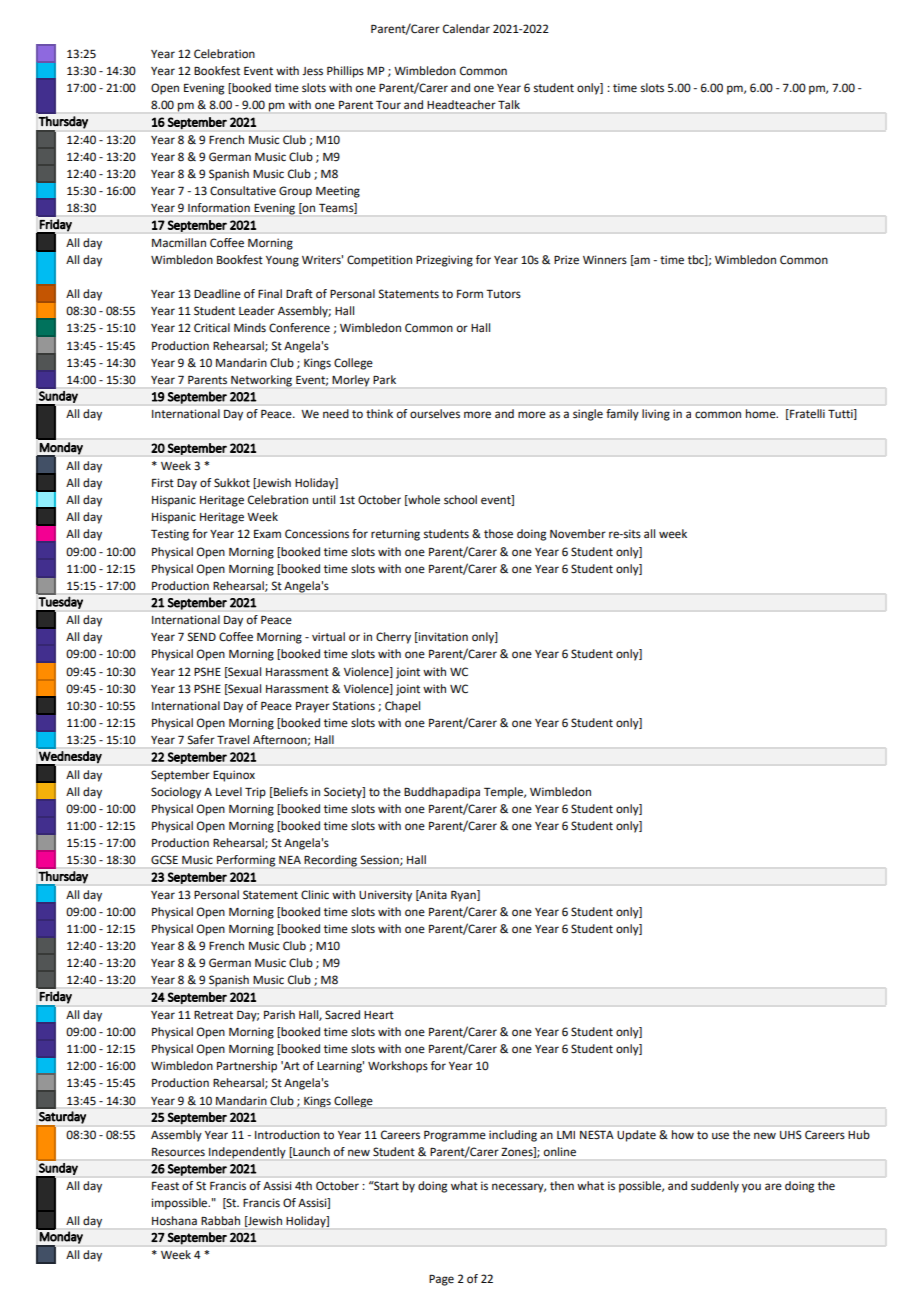 Image resolution: width=924 pixels, height=1308 pixels. I want to click on Rabbah, so click(220, 1220).
